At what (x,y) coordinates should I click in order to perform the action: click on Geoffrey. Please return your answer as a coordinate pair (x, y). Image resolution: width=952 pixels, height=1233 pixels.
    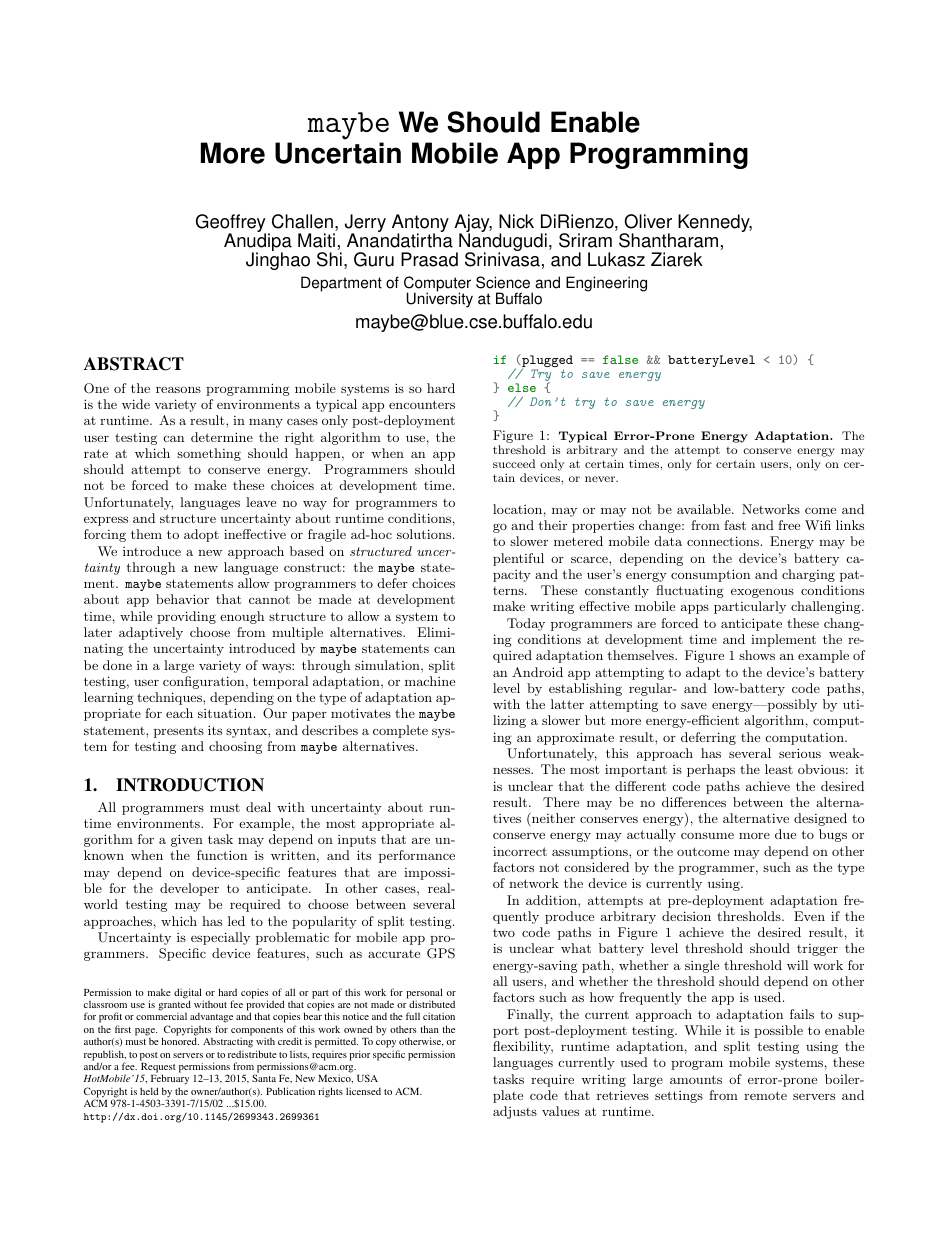
    Looking at the image, I should click on (231, 224).
